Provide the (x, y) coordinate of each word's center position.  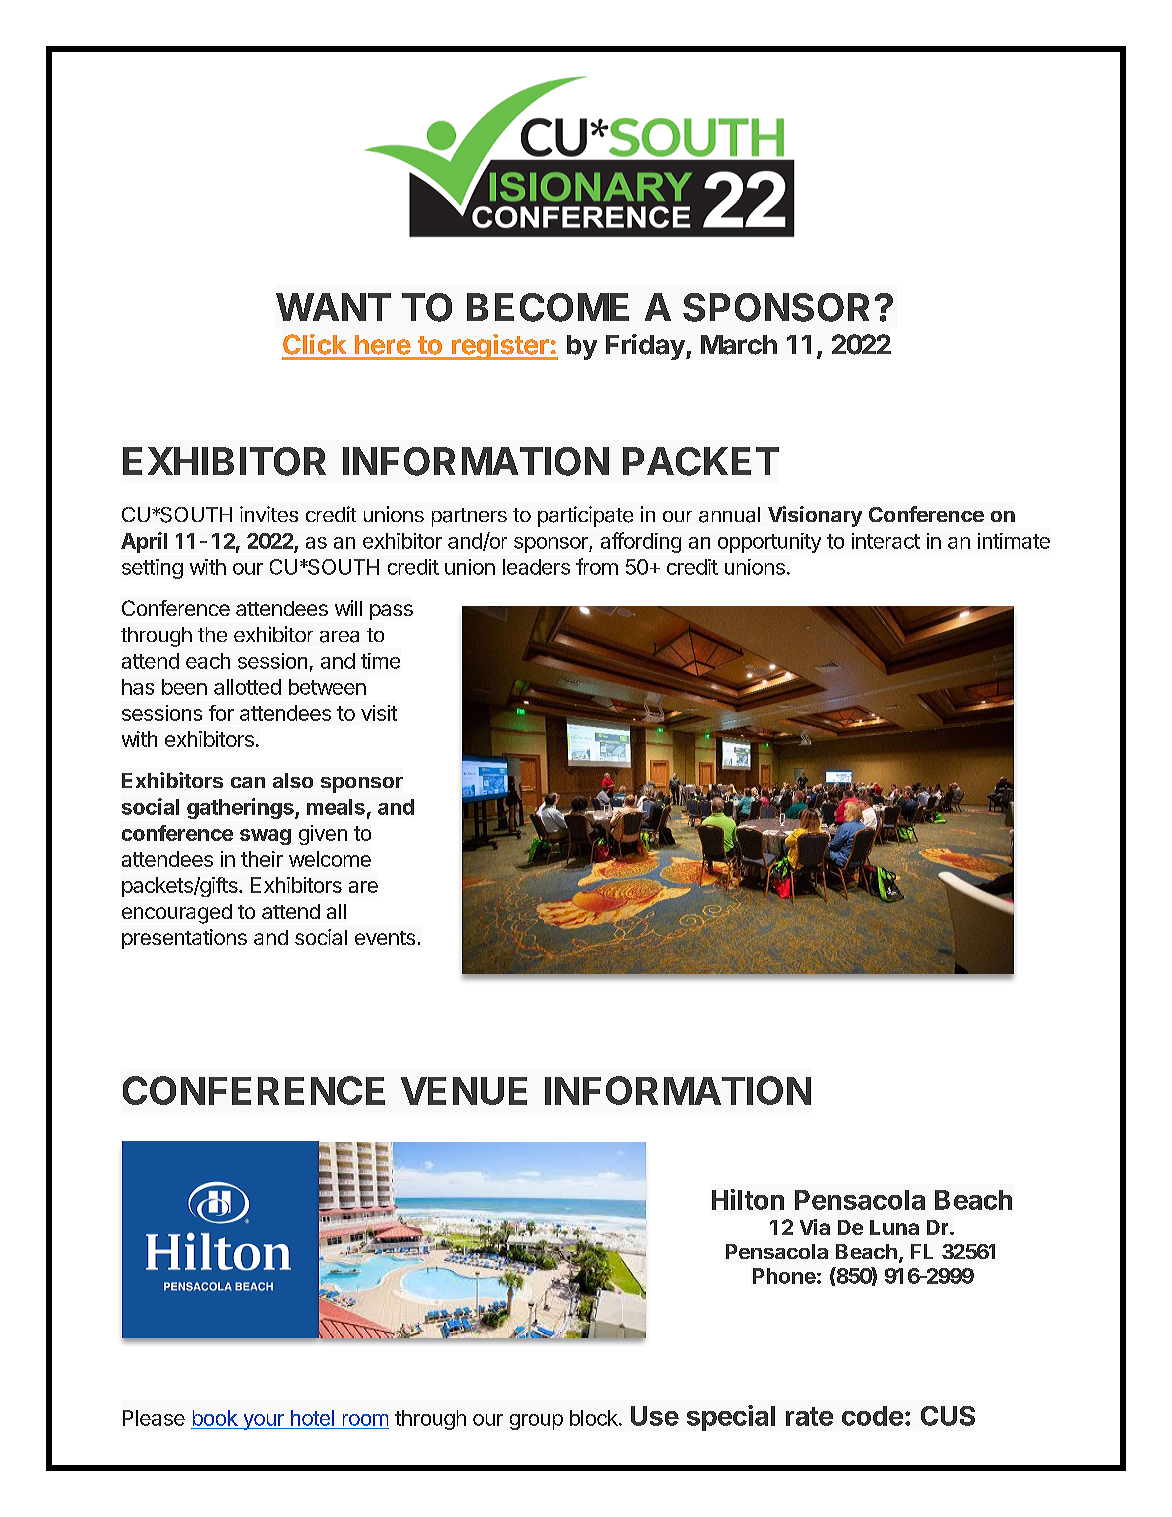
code (872, 1416)
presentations (184, 939)
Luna (894, 1227)
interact (886, 541)
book (215, 1418)
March (739, 345)
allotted (247, 687)
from (597, 566)
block (595, 1418)
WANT (333, 307)
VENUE (464, 1091)
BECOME (548, 307)
